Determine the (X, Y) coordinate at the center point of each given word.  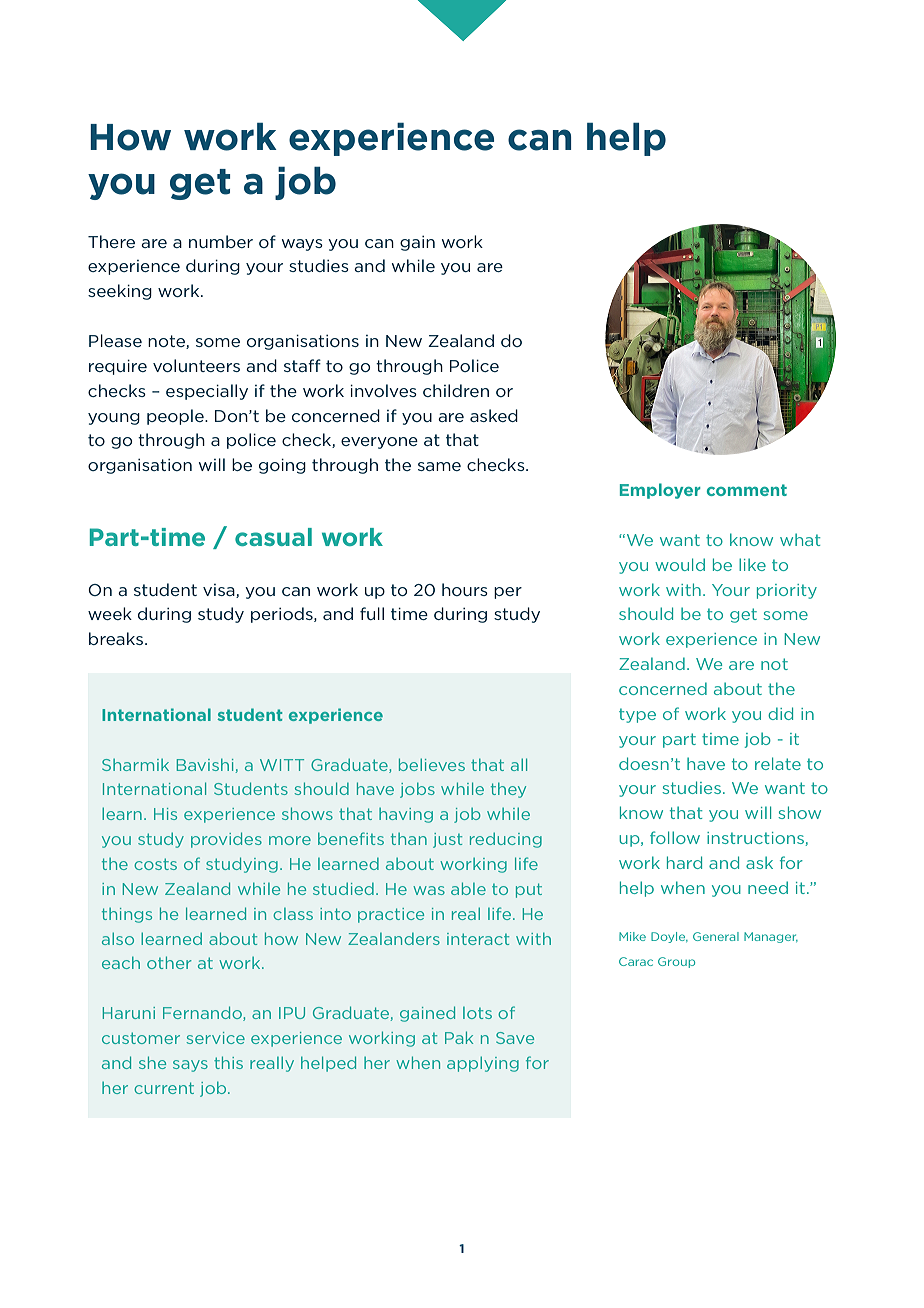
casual (273, 537)
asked (494, 415)
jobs (417, 790)
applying (483, 1064)
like (752, 564)
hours (465, 589)
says (190, 1066)
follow (675, 837)
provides (226, 840)
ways (302, 245)
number (221, 241)
